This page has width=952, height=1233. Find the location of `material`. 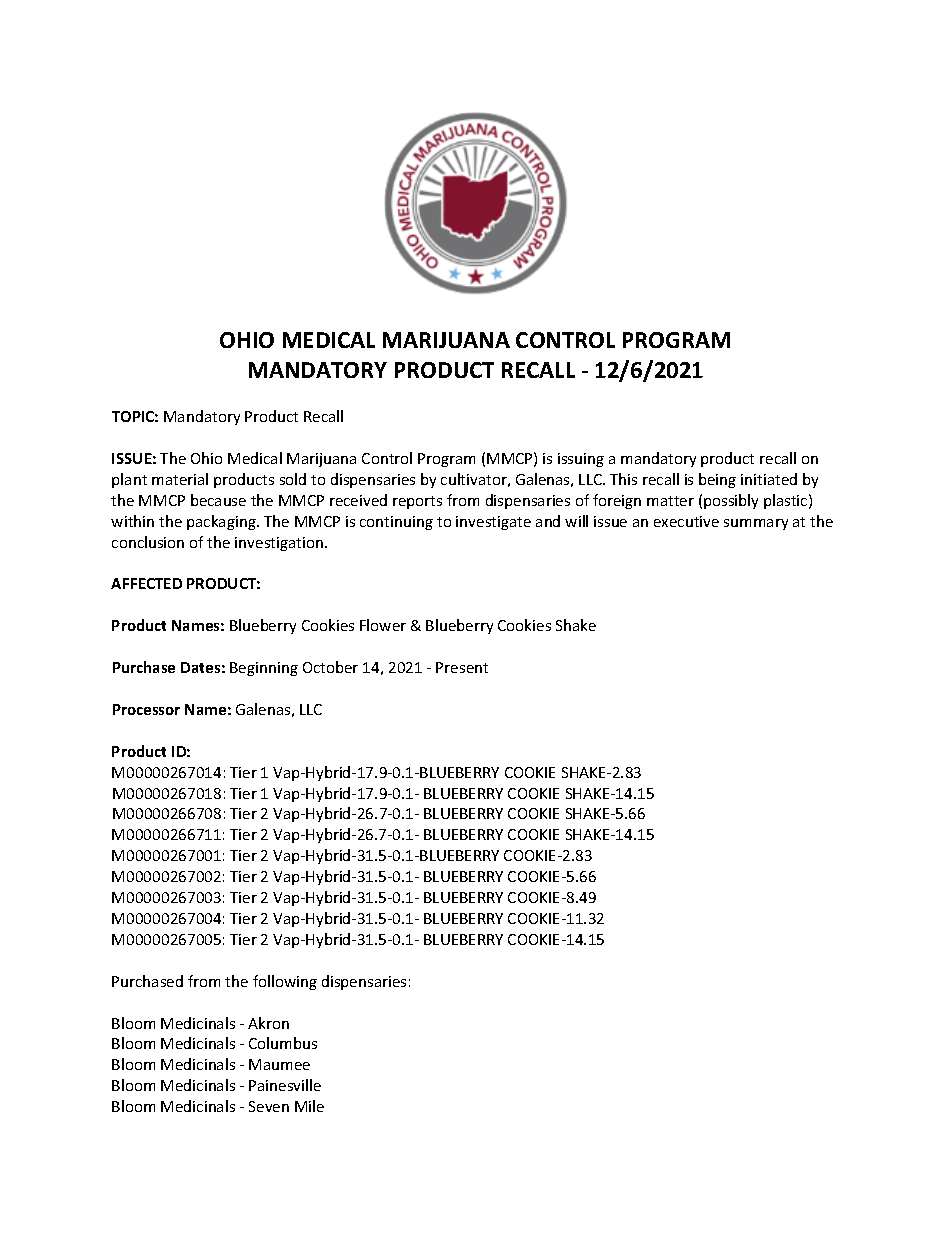

material is located at coordinates (180, 479).
